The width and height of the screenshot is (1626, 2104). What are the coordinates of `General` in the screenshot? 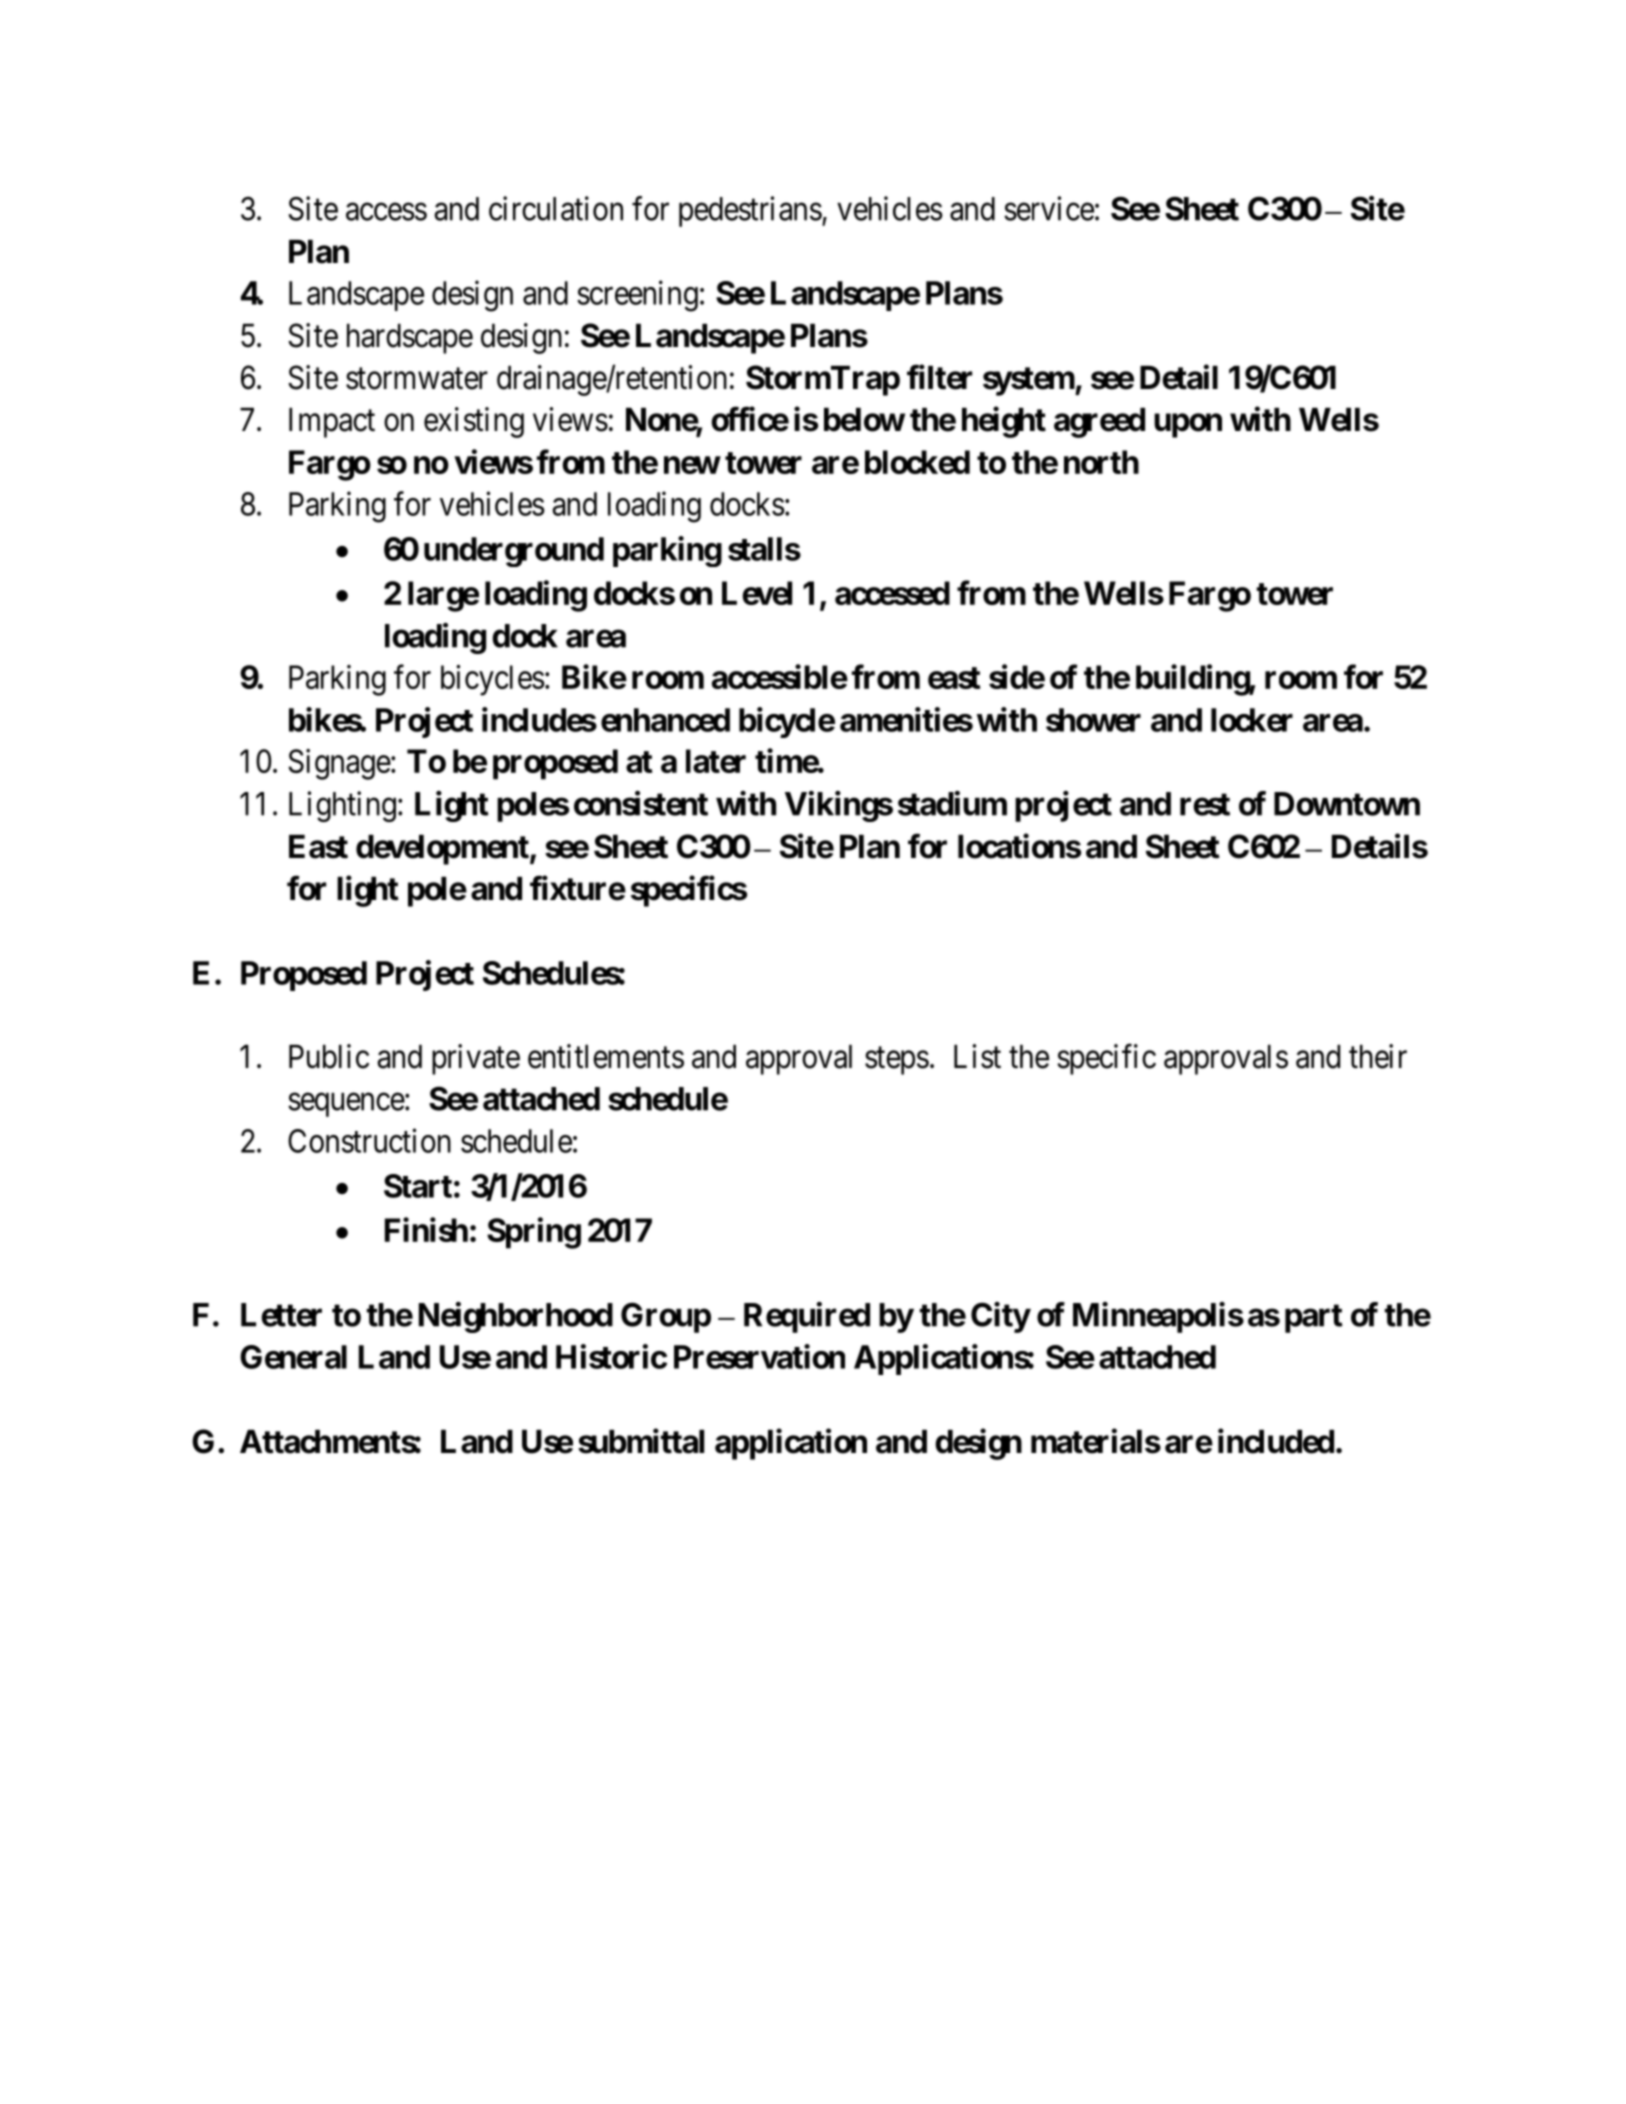 It's located at (293, 1357).
